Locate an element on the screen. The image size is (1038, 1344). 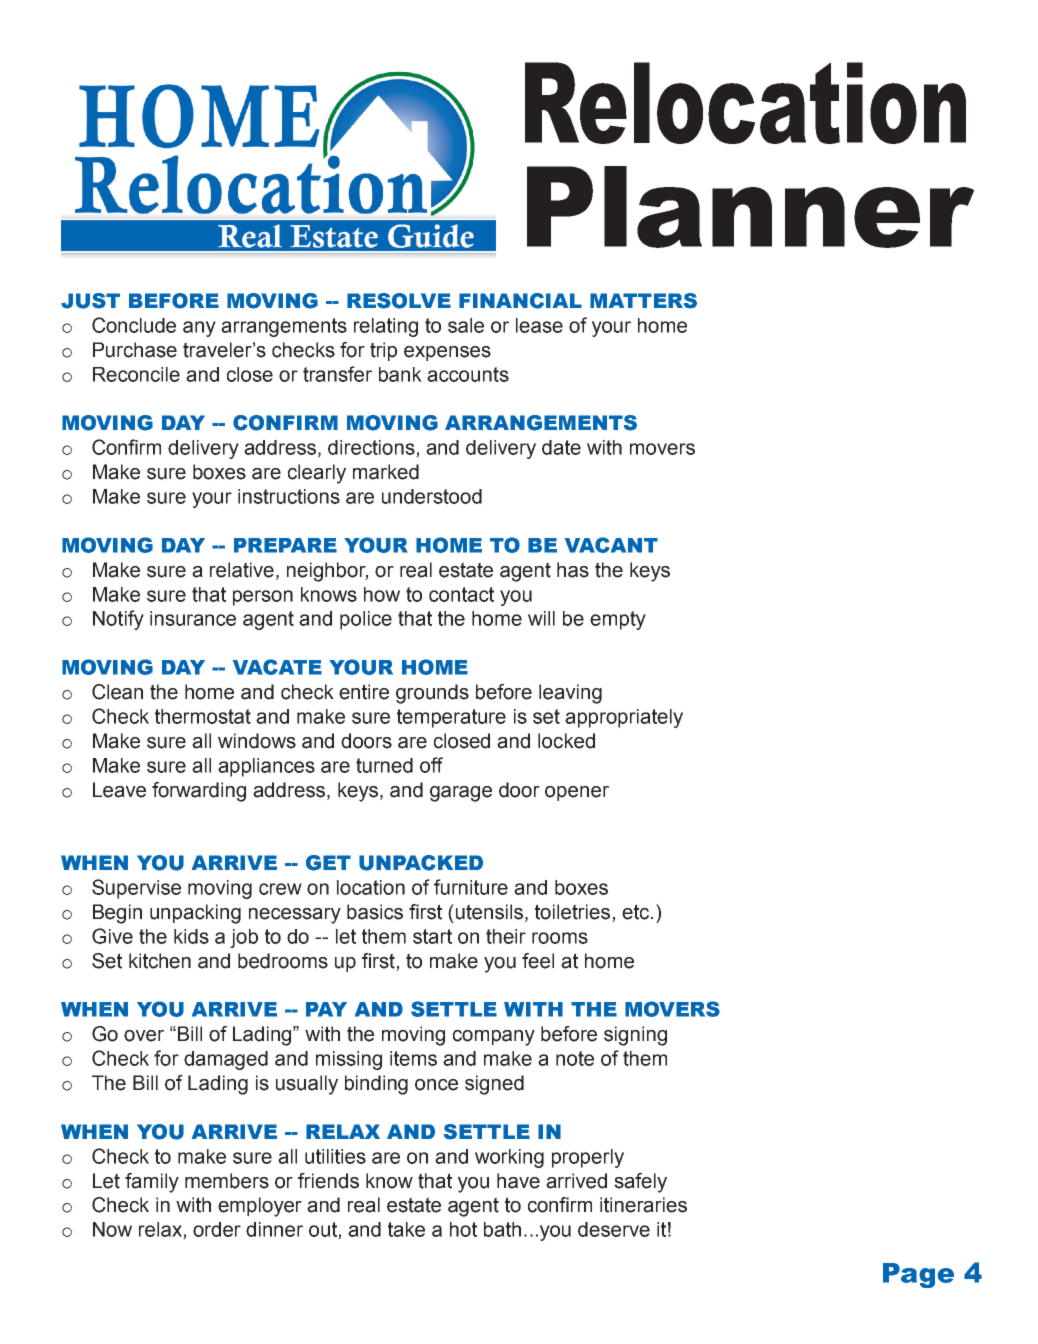
appropriately is located at coordinates (624, 718).
